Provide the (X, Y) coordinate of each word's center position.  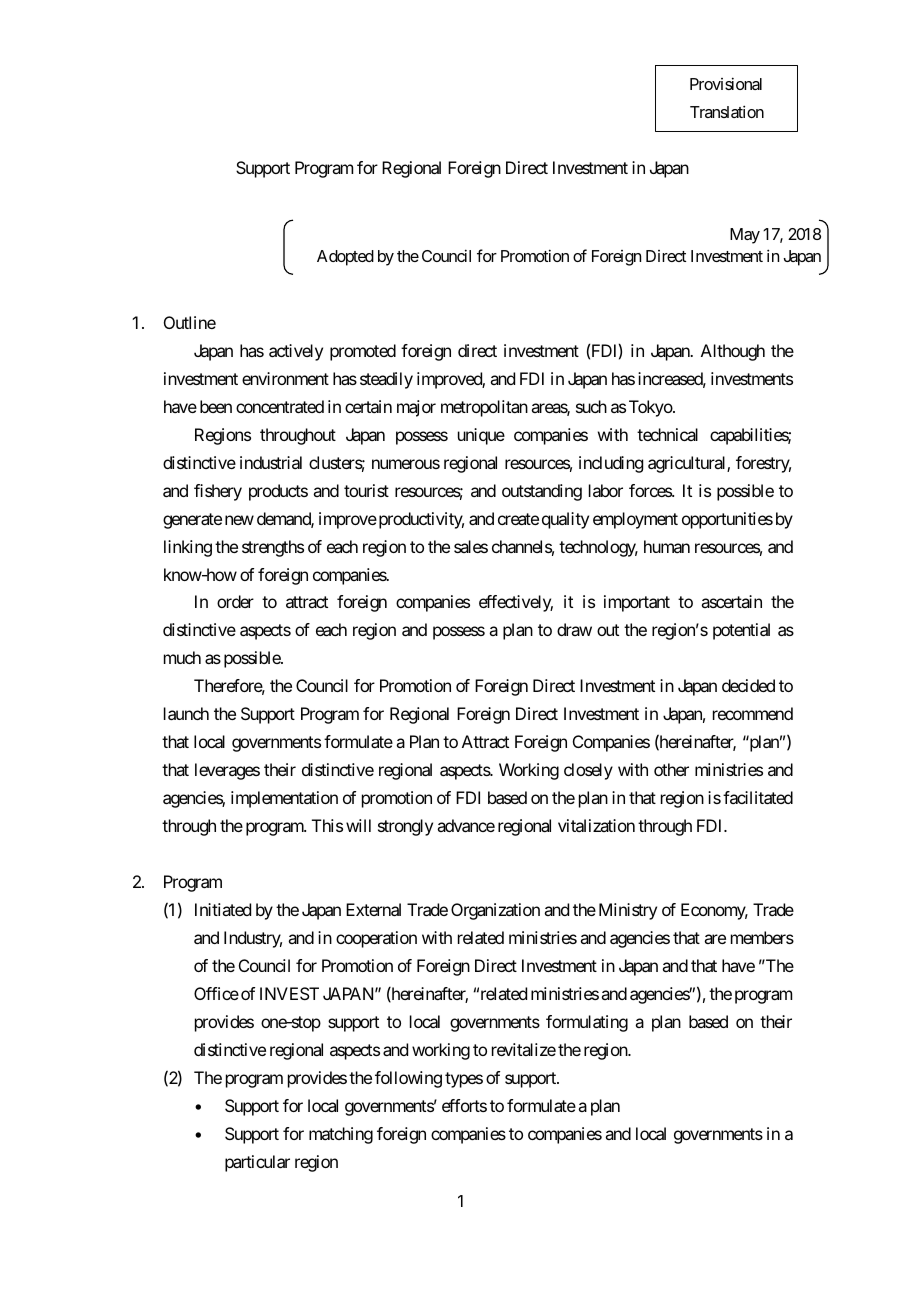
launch (186, 713)
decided (748, 685)
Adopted (345, 258)
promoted (363, 352)
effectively (516, 603)
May (745, 236)
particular (257, 1163)
